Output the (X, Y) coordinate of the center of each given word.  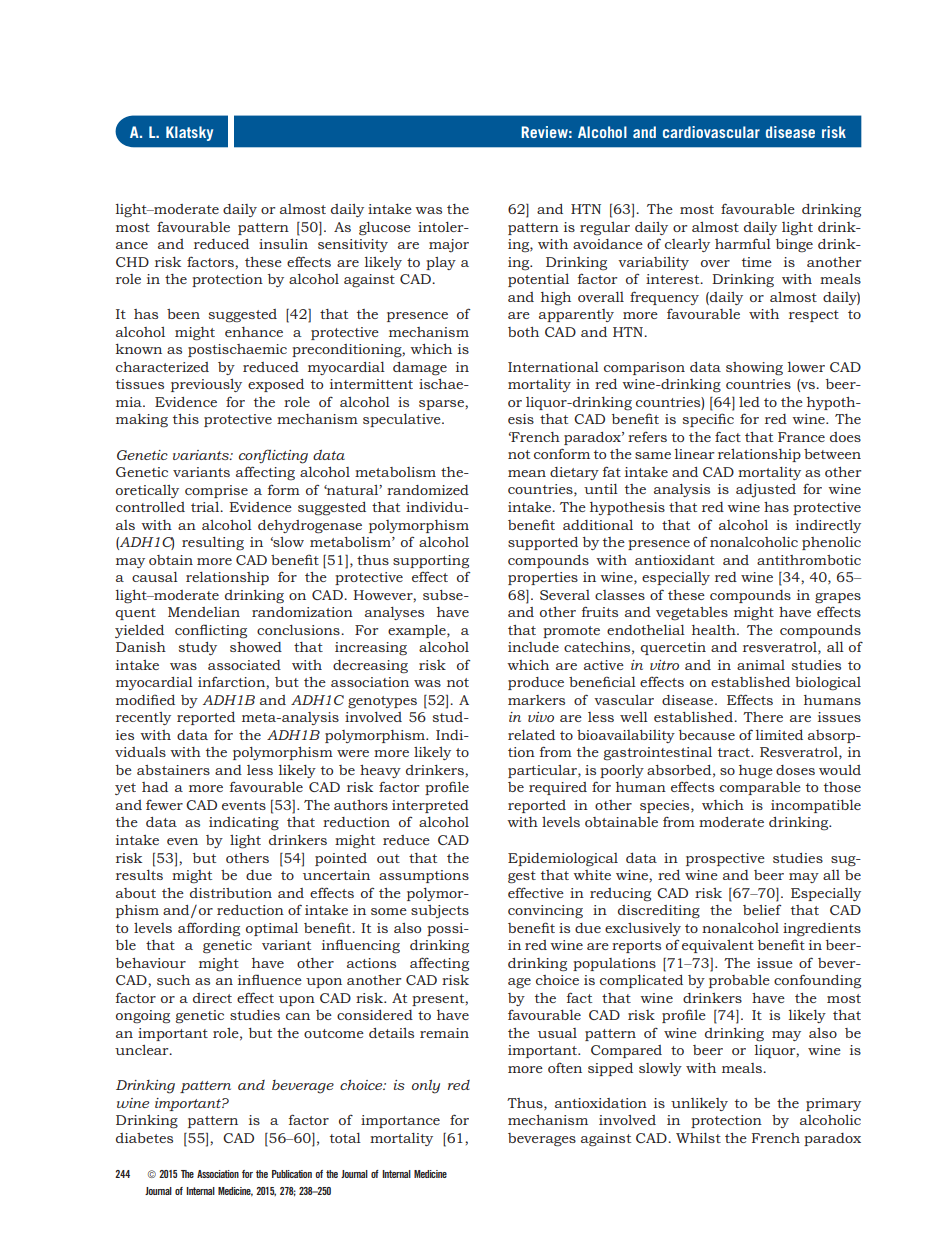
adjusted (766, 491)
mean (527, 473)
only (426, 1087)
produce (536, 683)
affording (209, 929)
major (449, 246)
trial (206, 507)
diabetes (144, 1138)
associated (244, 665)
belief (762, 909)
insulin (283, 244)
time (757, 262)
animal (761, 665)
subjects (440, 912)
